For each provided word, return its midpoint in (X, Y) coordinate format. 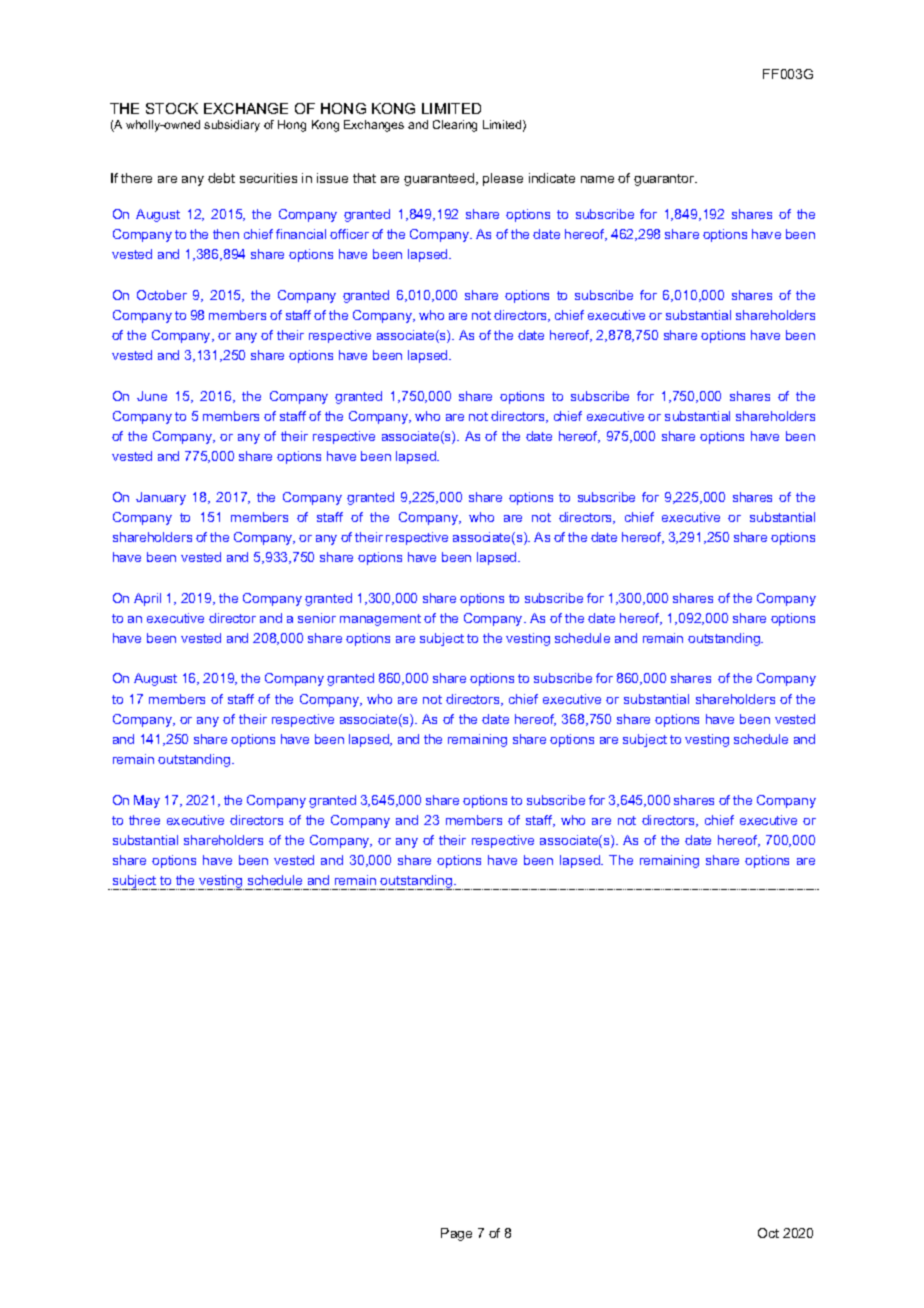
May (147, 801)
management (380, 620)
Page (456, 1234)
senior (317, 618)
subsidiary (232, 126)
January (161, 498)
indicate (552, 178)
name (597, 179)
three (144, 820)
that (364, 178)
